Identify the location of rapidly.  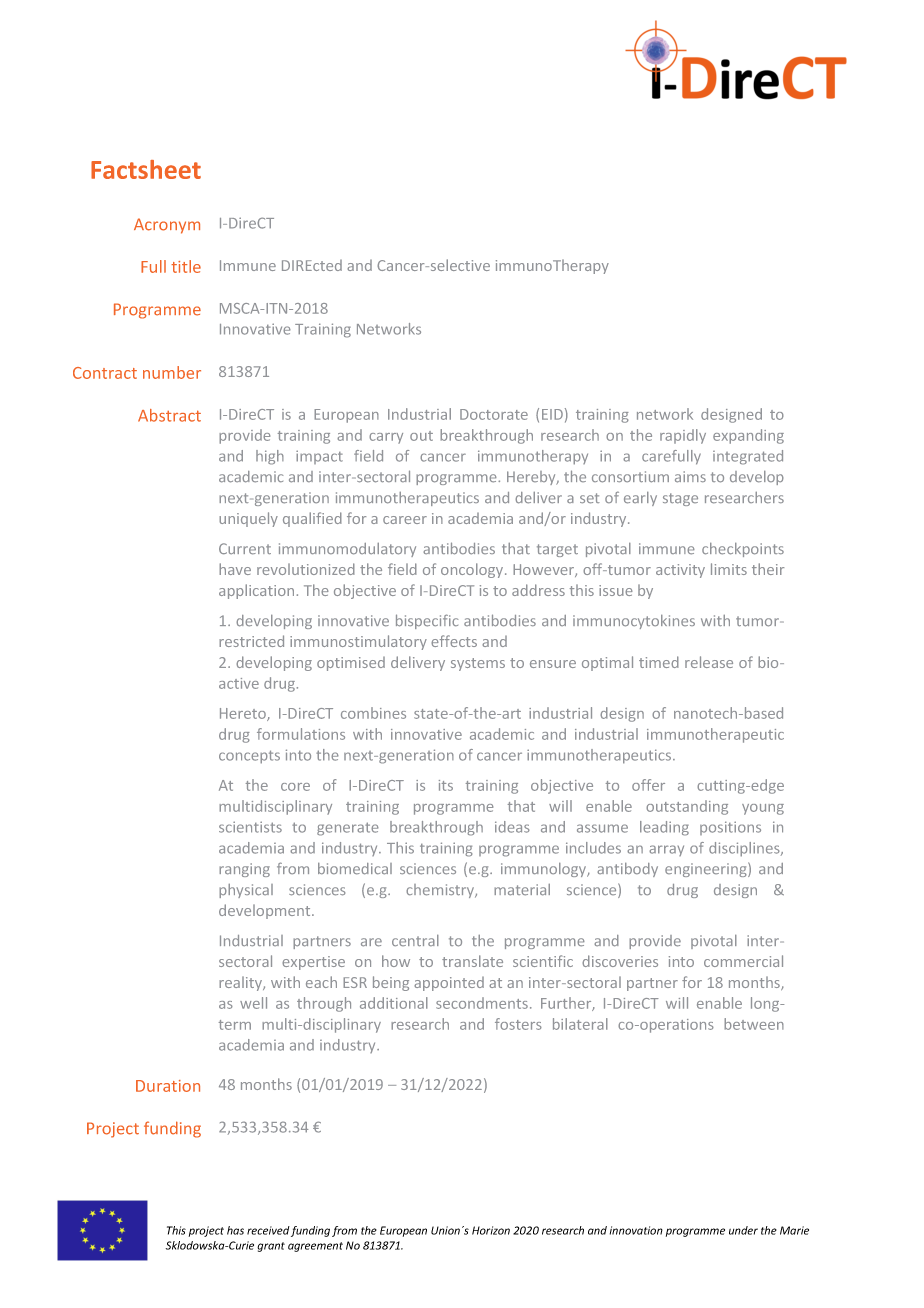
(683, 436).
